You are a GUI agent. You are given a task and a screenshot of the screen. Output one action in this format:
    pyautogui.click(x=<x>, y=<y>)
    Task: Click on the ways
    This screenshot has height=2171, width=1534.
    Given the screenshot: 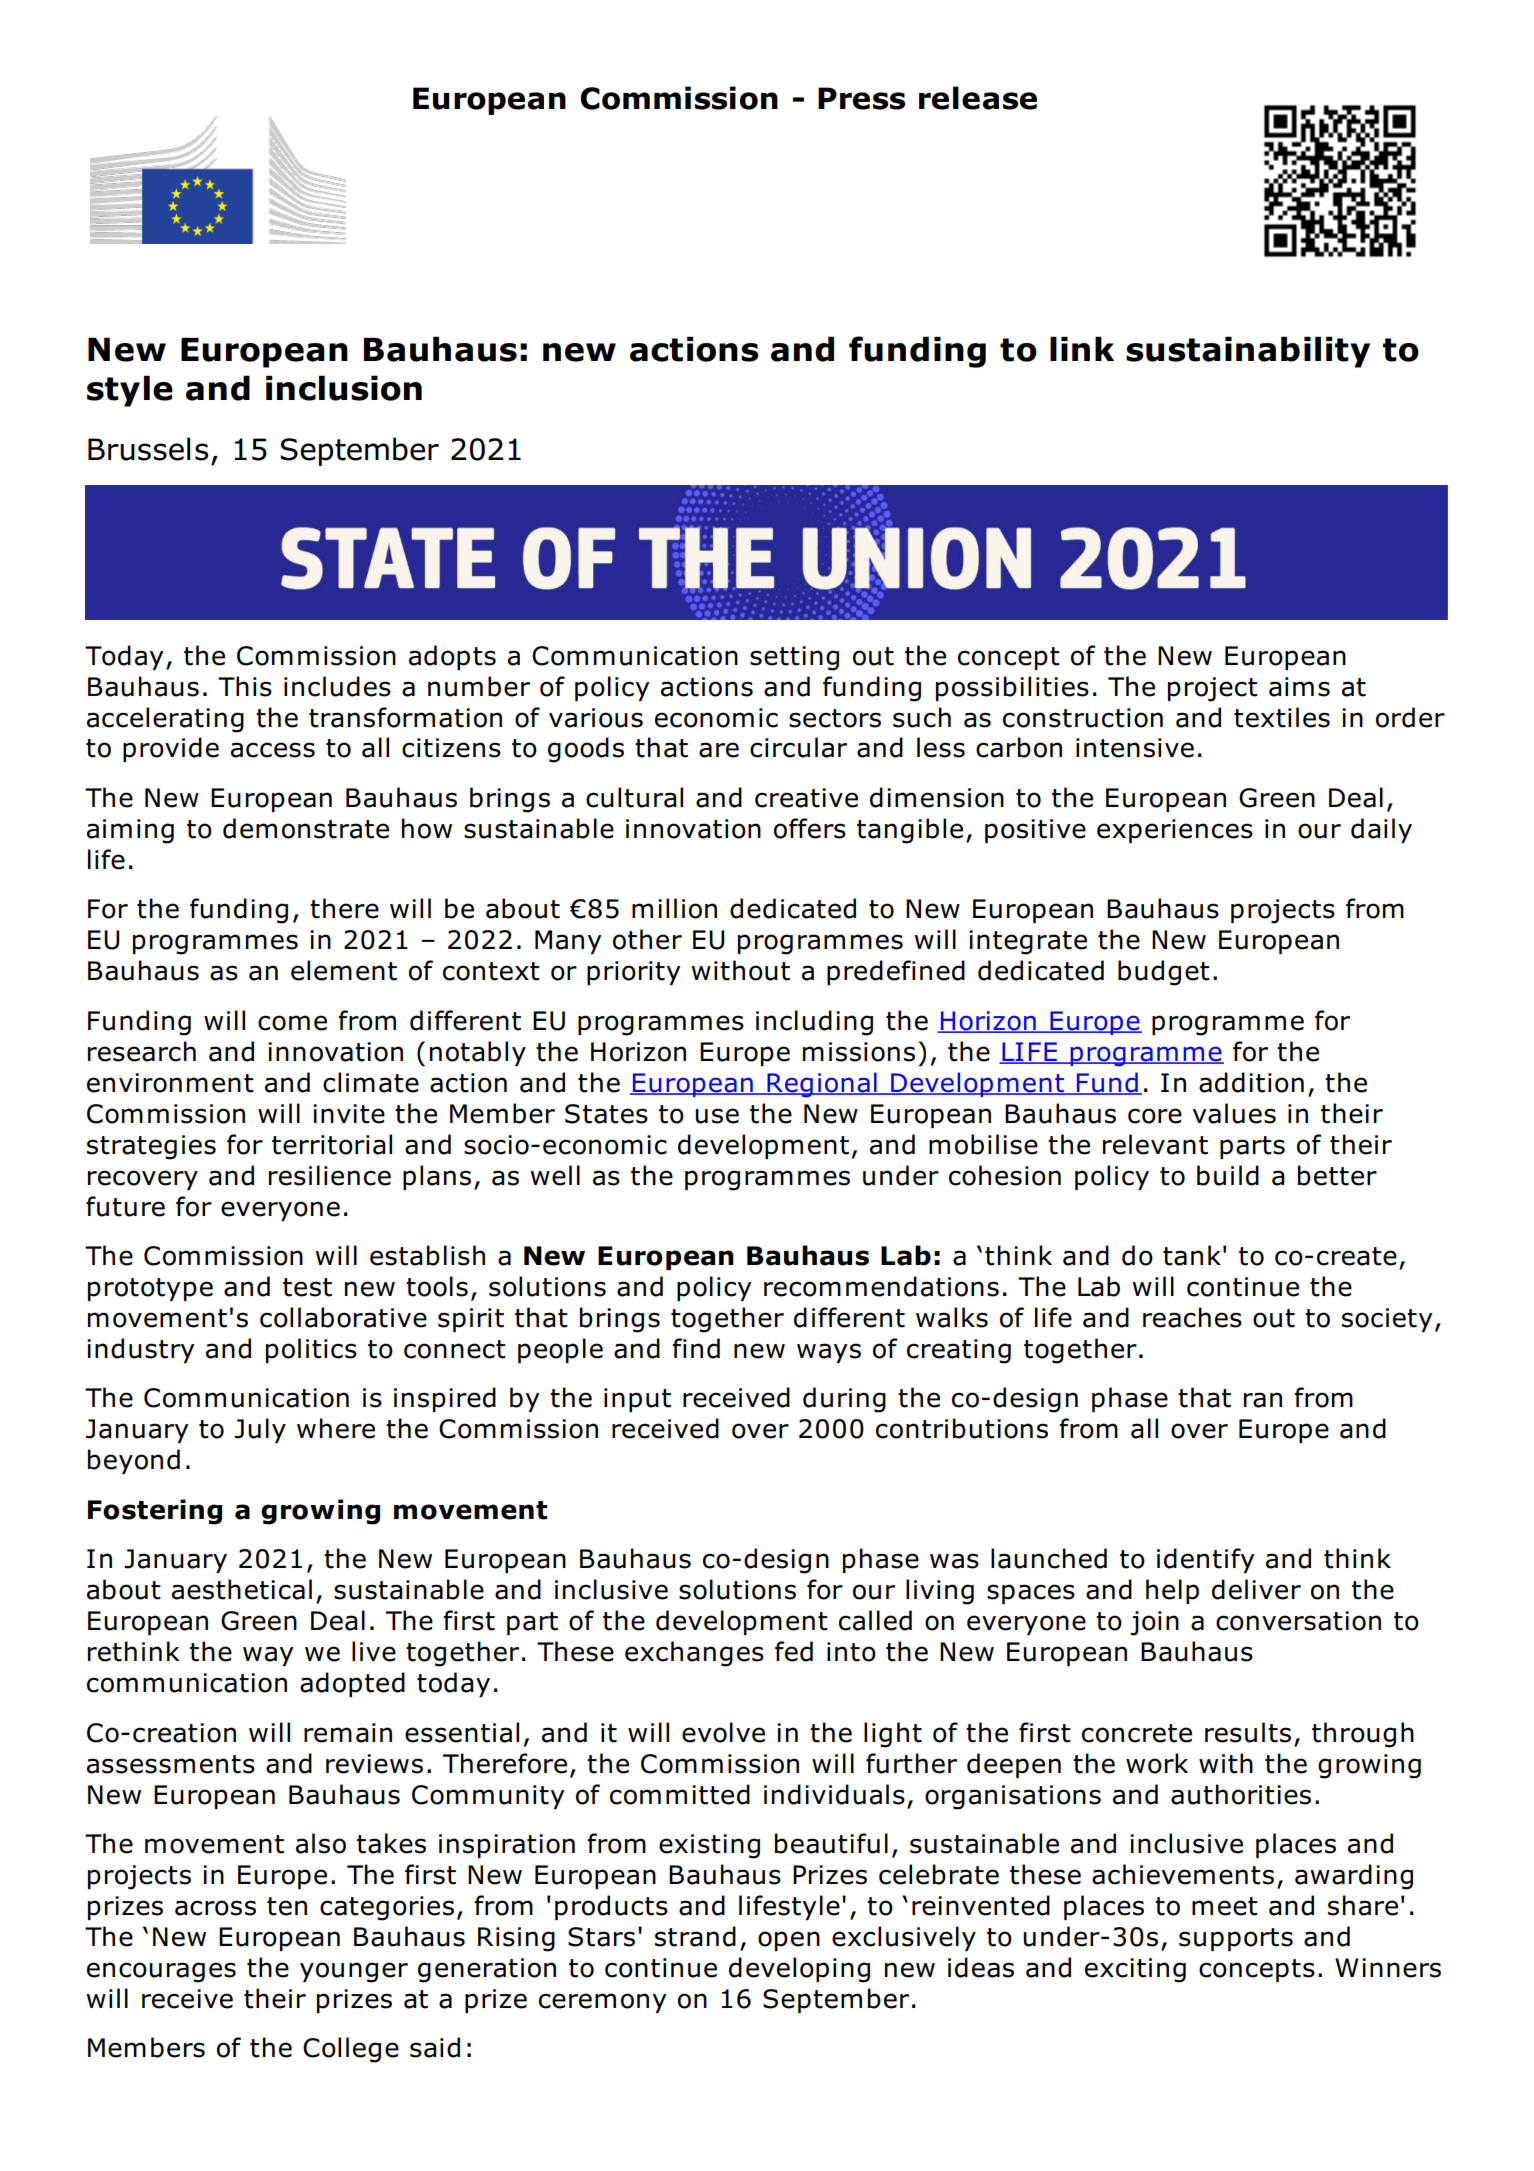 What is the action you would take?
    pyautogui.click(x=829, y=1353)
